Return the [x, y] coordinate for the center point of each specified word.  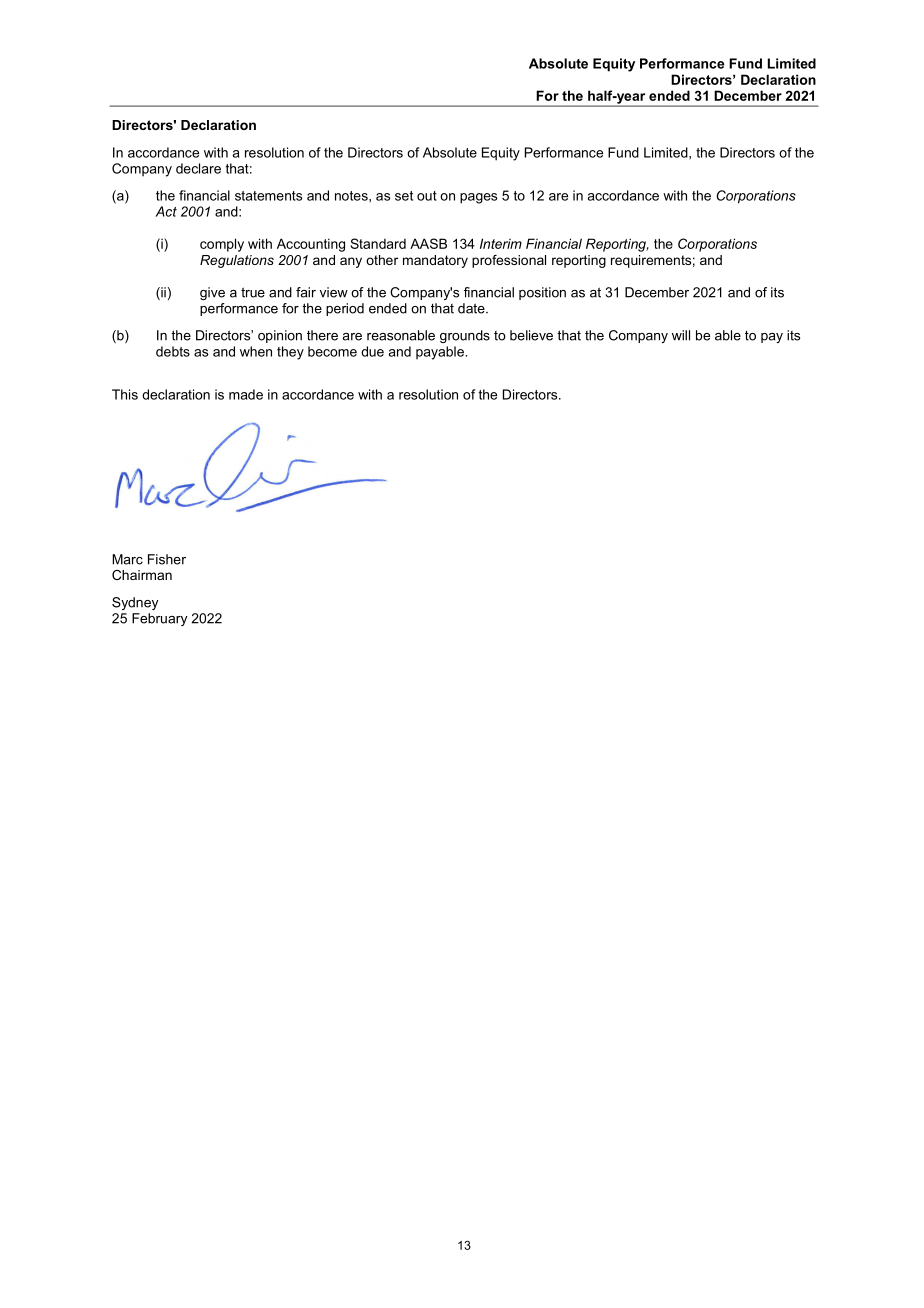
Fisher [167, 559]
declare [198, 168]
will [681, 335]
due [372, 351]
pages [478, 198]
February [159, 619]
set [404, 196]
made [246, 394]
